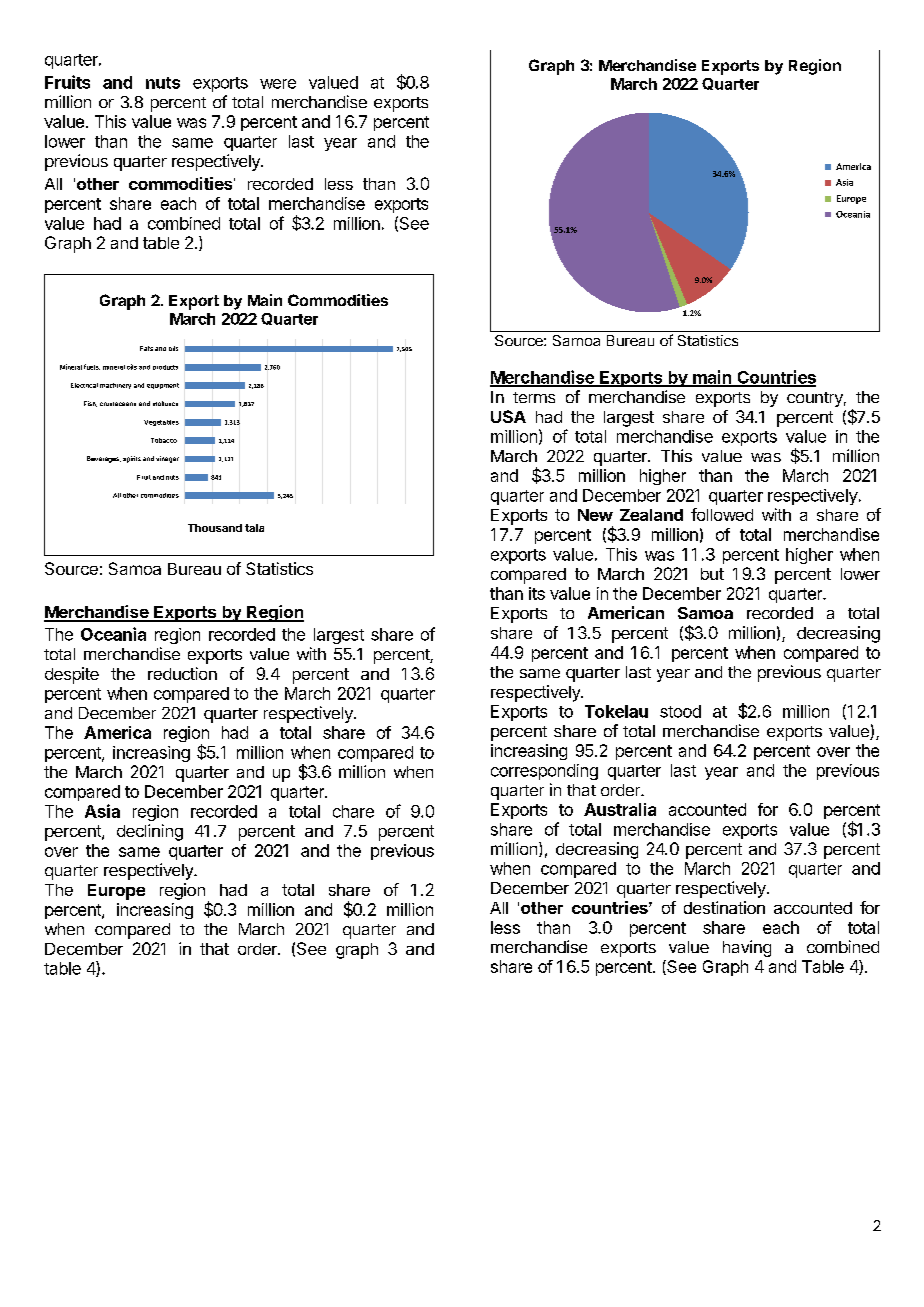 This page has width=924, height=1307. Describe the element at coordinates (150, 832) in the page. I see `declining` at that location.
